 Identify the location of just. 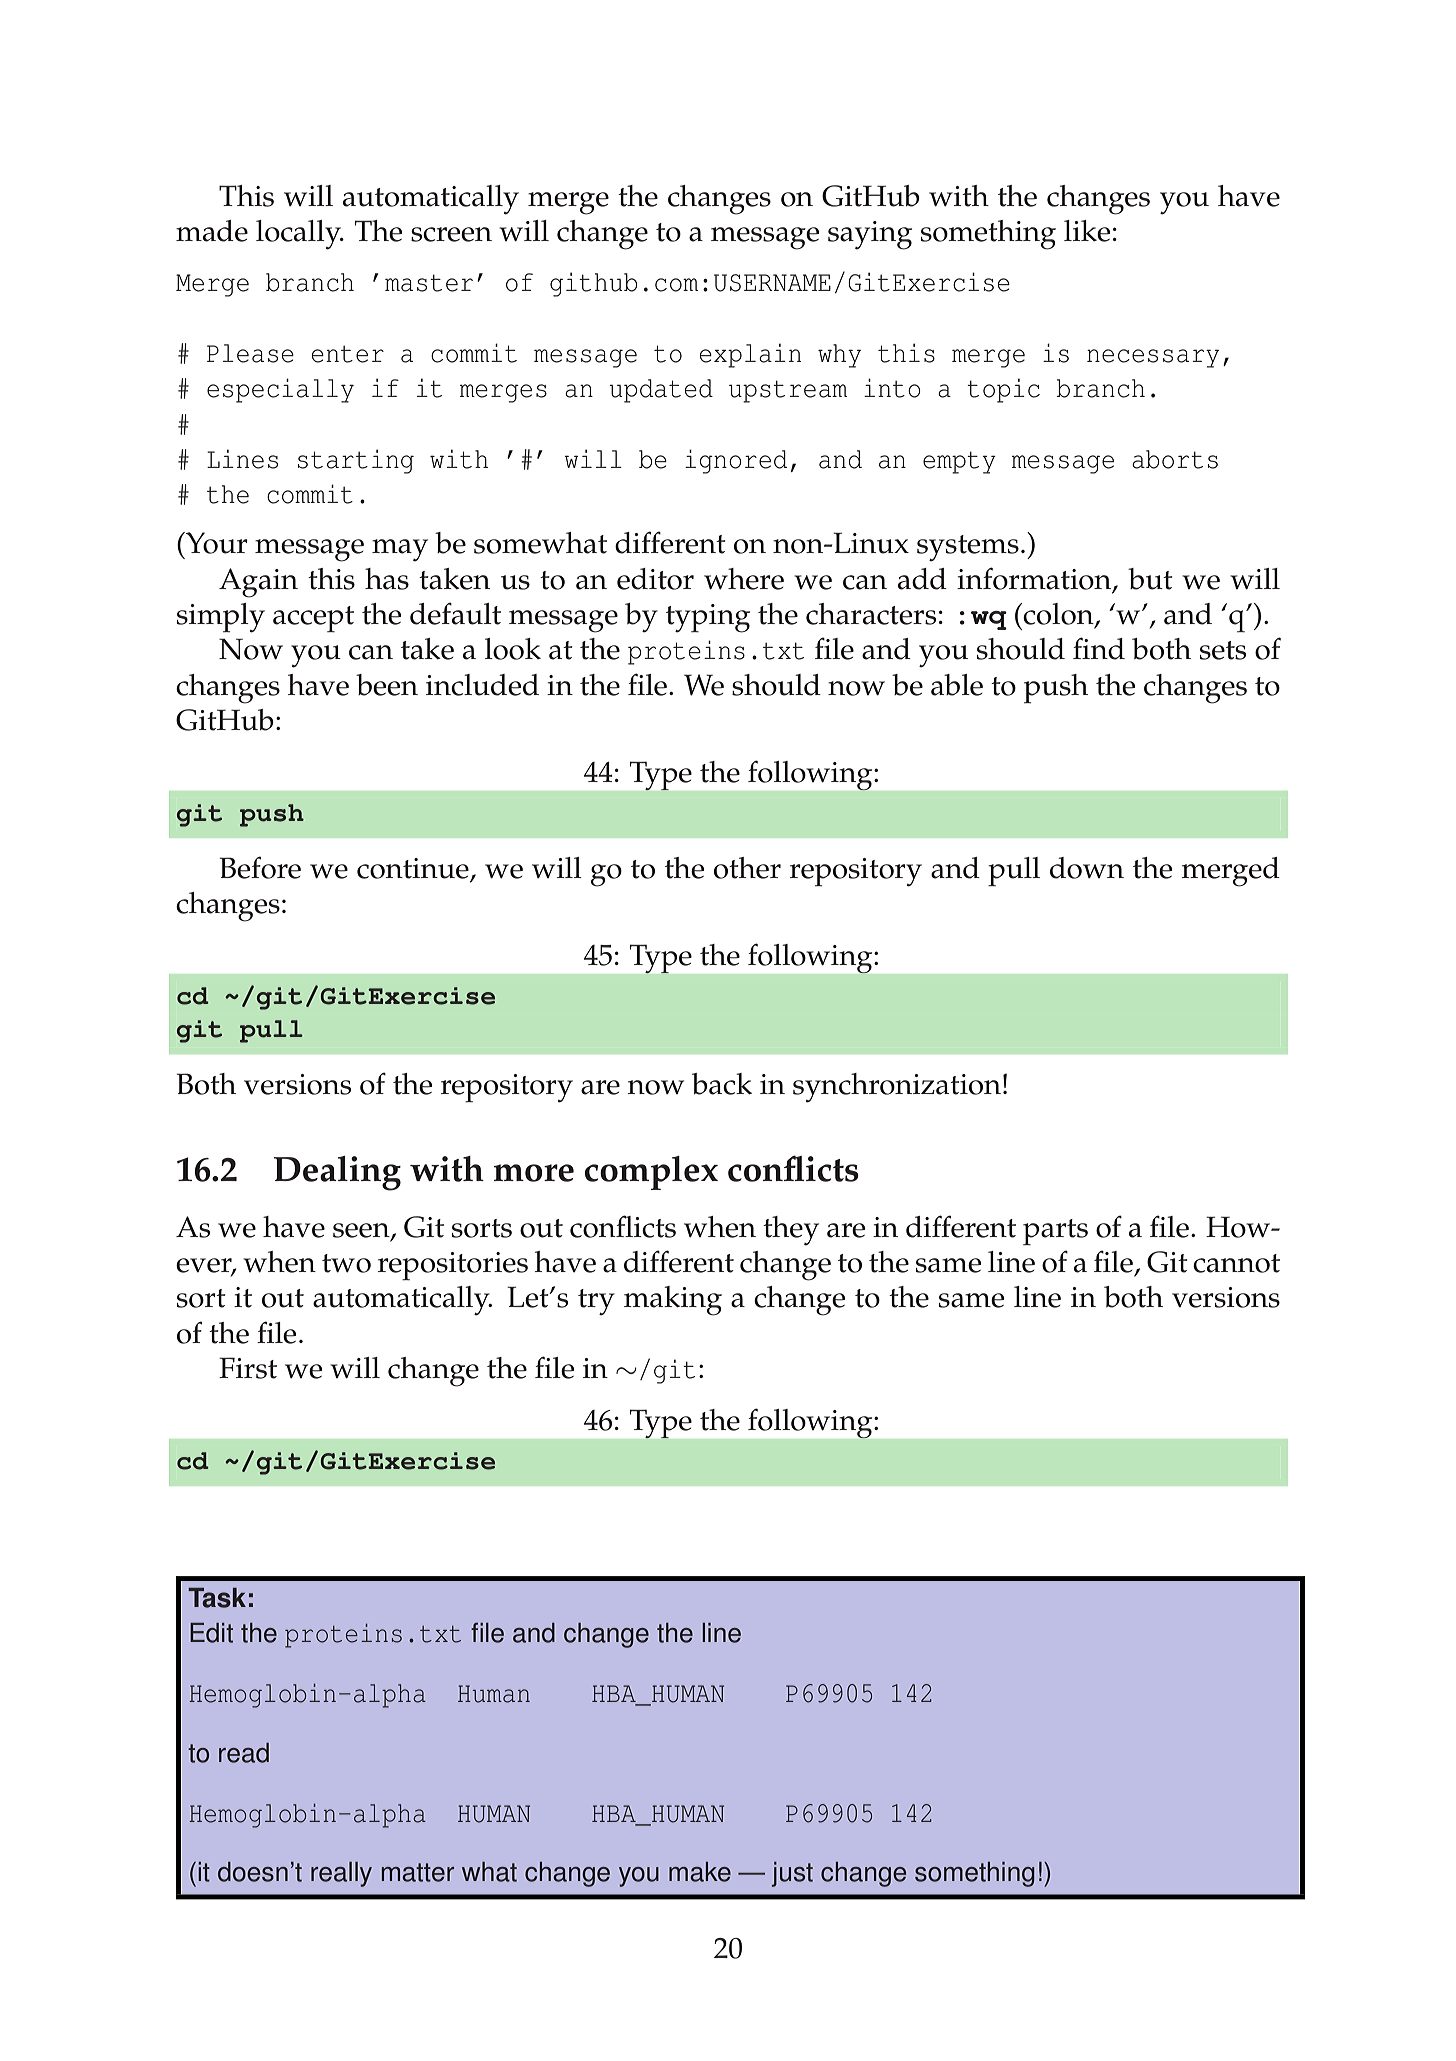
(792, 1874).
